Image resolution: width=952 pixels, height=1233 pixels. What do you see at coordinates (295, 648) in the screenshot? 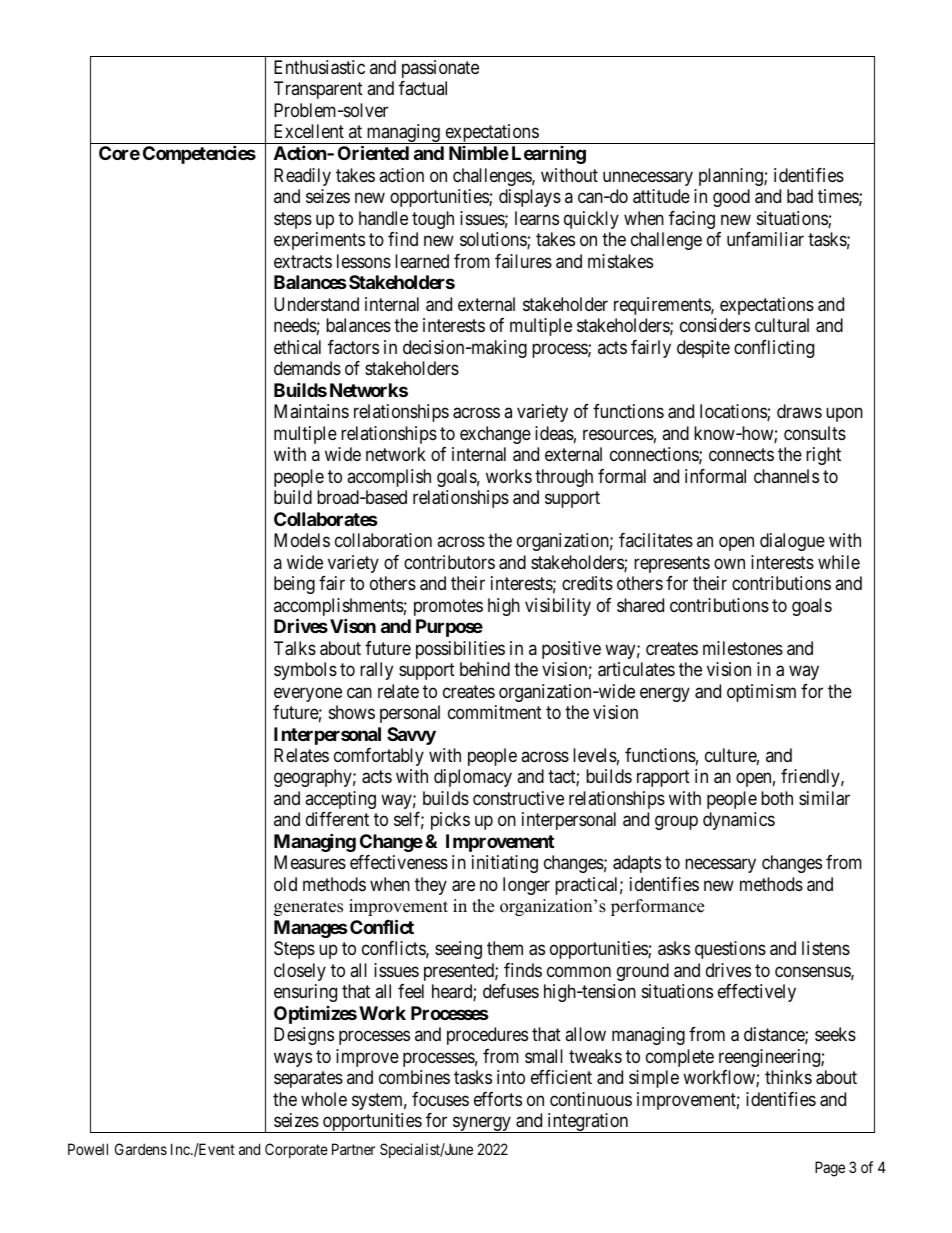
I see `Talks` at bounding box center [295, 648].
